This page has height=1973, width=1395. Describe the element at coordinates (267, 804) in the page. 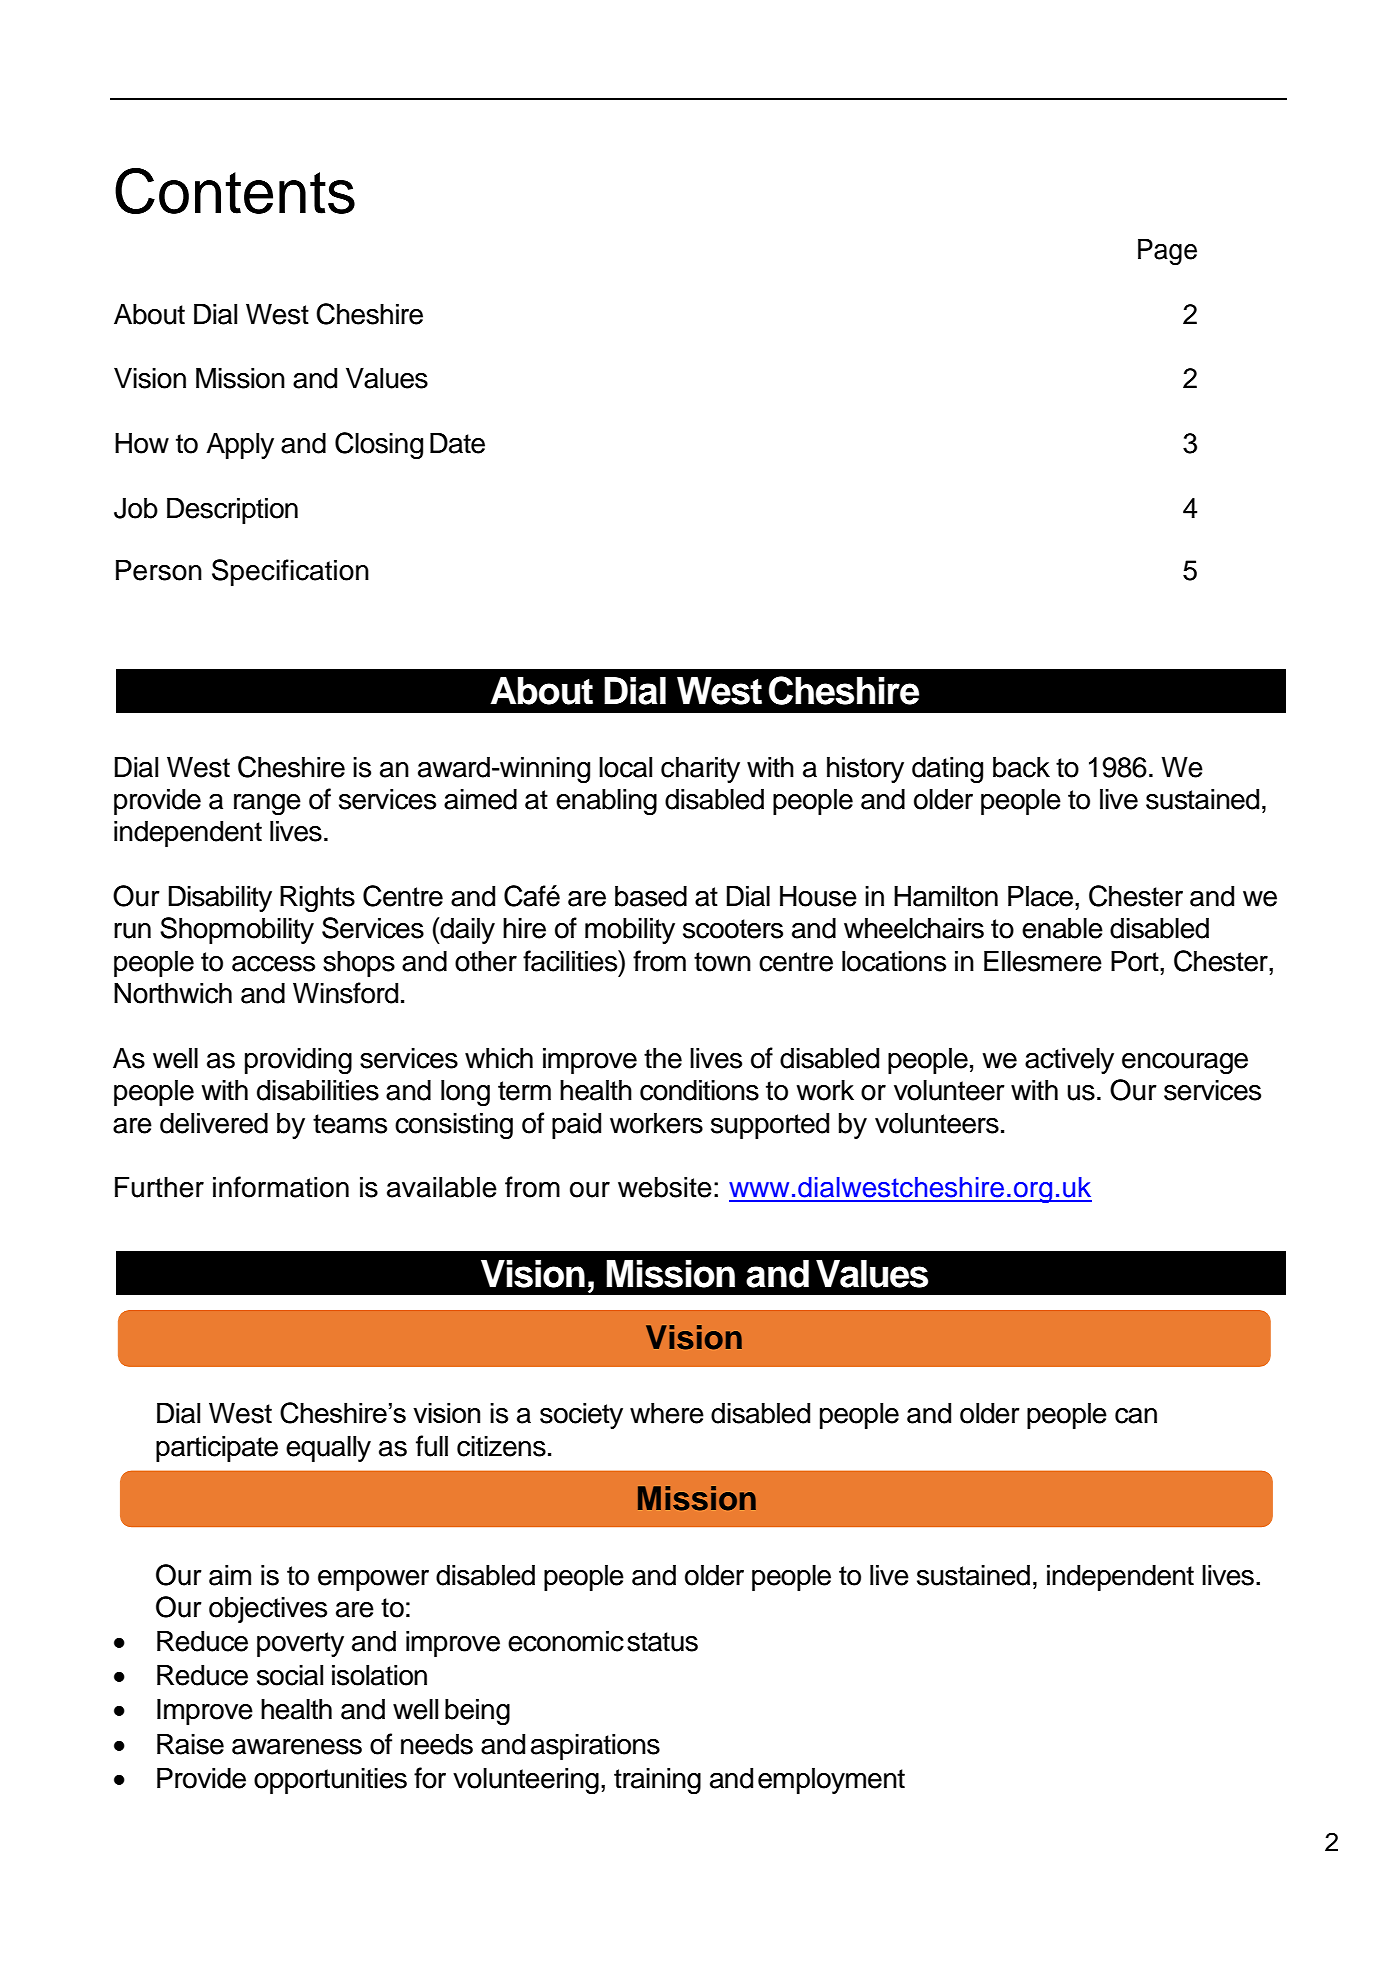

I see `range` at that location.
